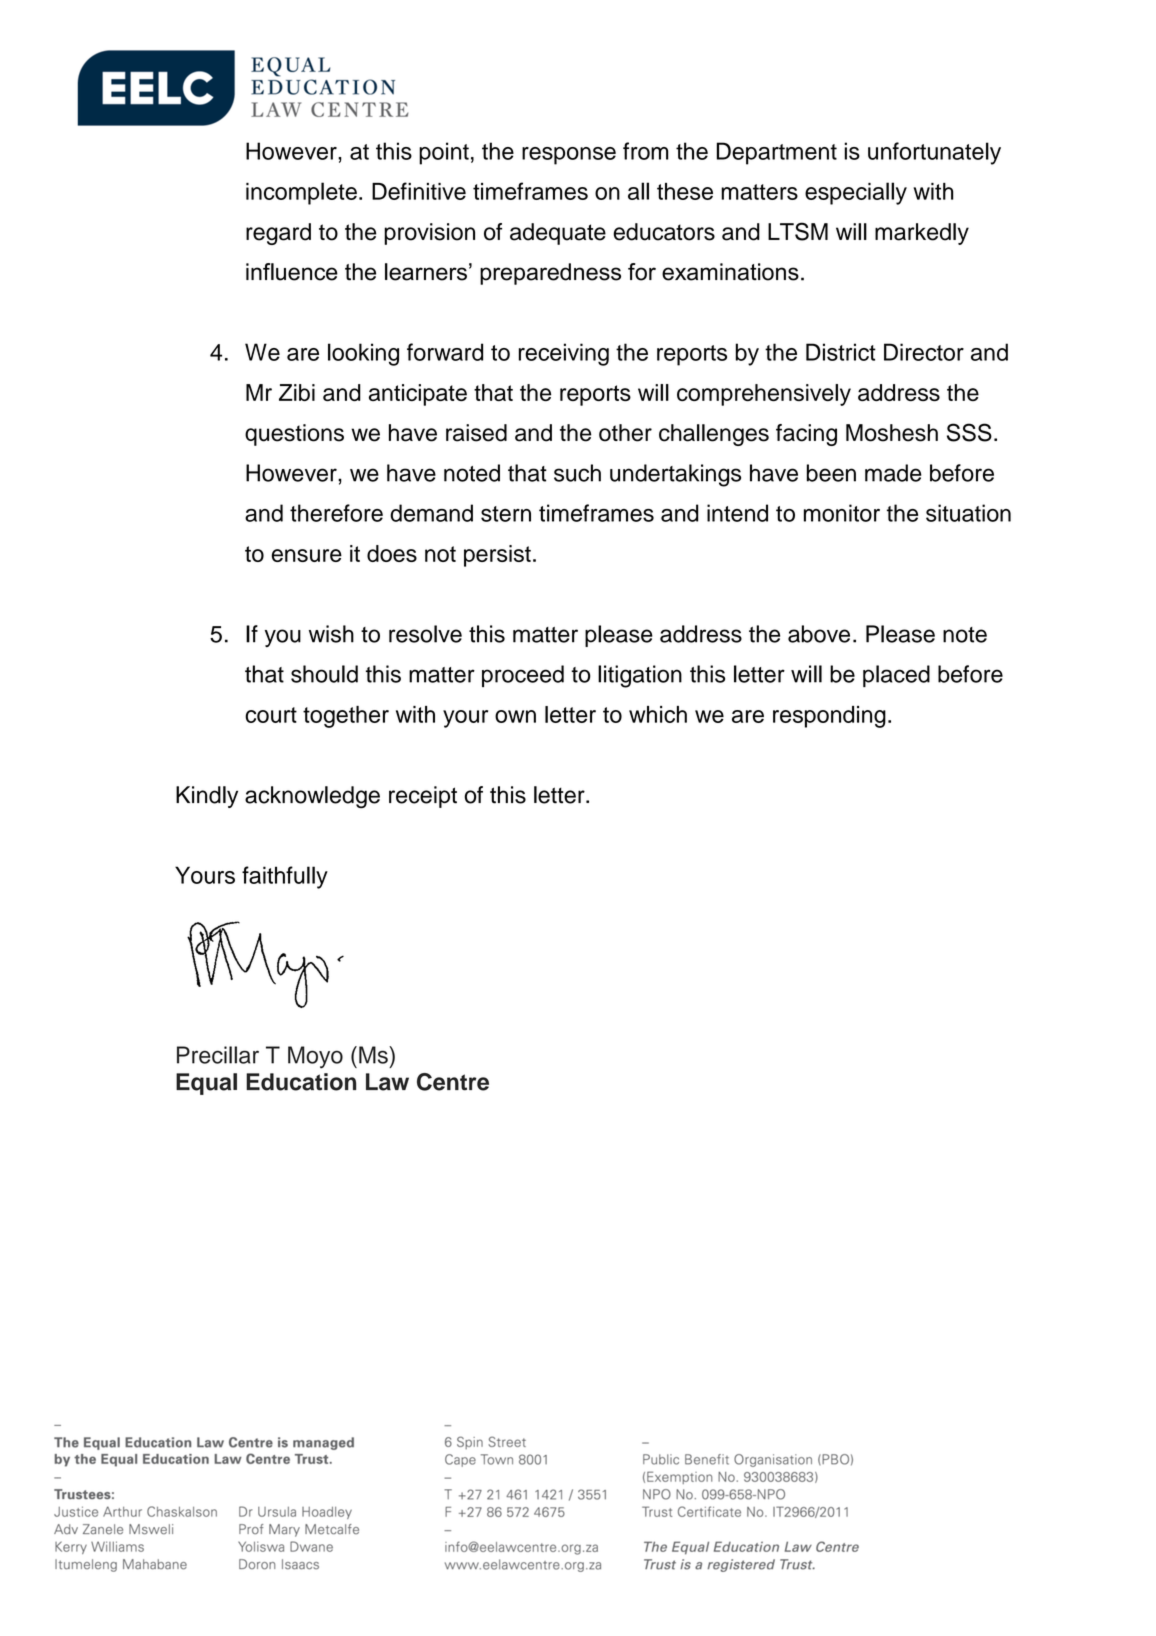 This image has height=1636, width=1156. Describe the element at coordinates (569, 156) in the image. I see `response` at that location.
